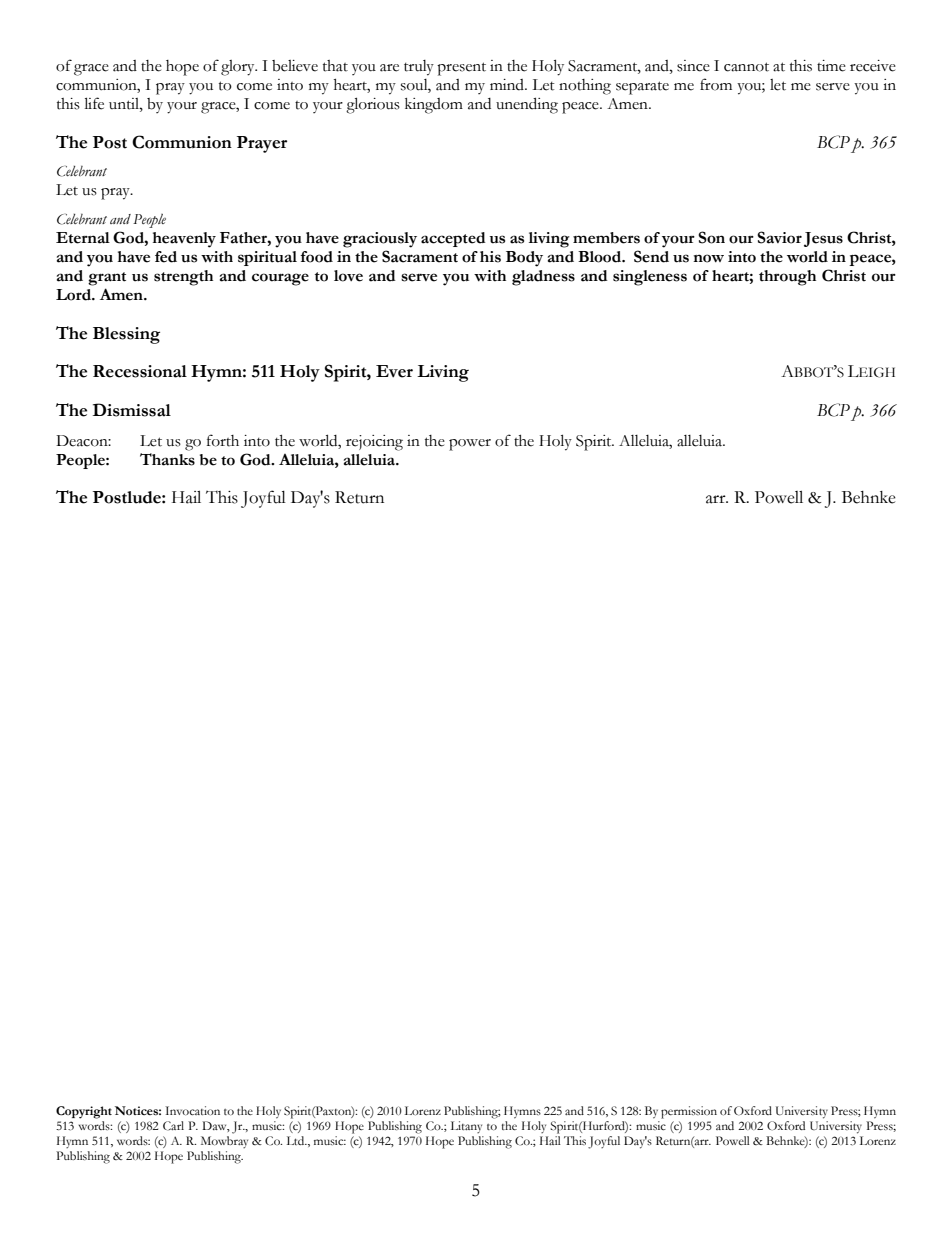  I want to click on through, so click(787, 278).
